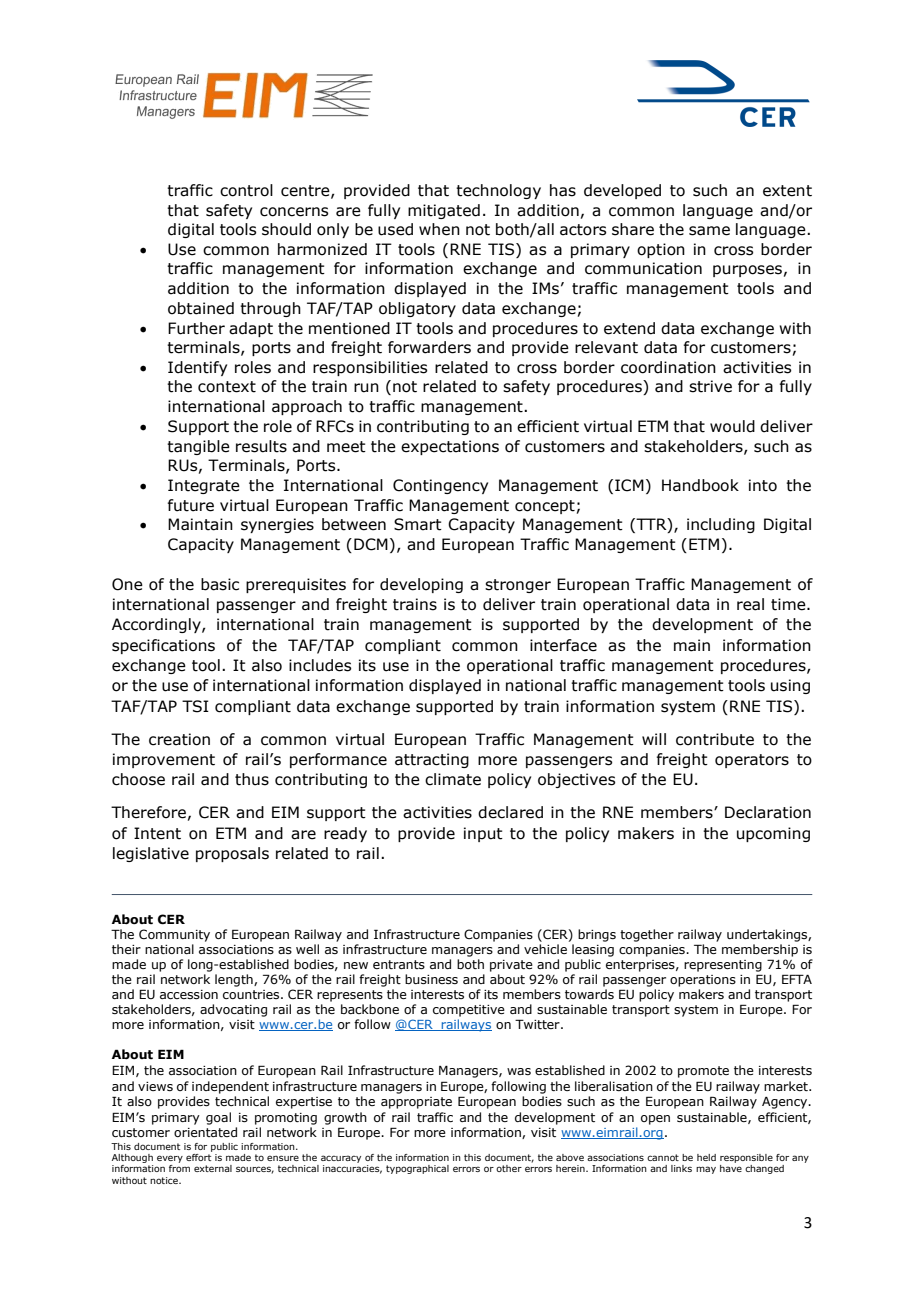  Describe the element at coordinates (790, 686) in the screenshot. I see `using` at that location.
